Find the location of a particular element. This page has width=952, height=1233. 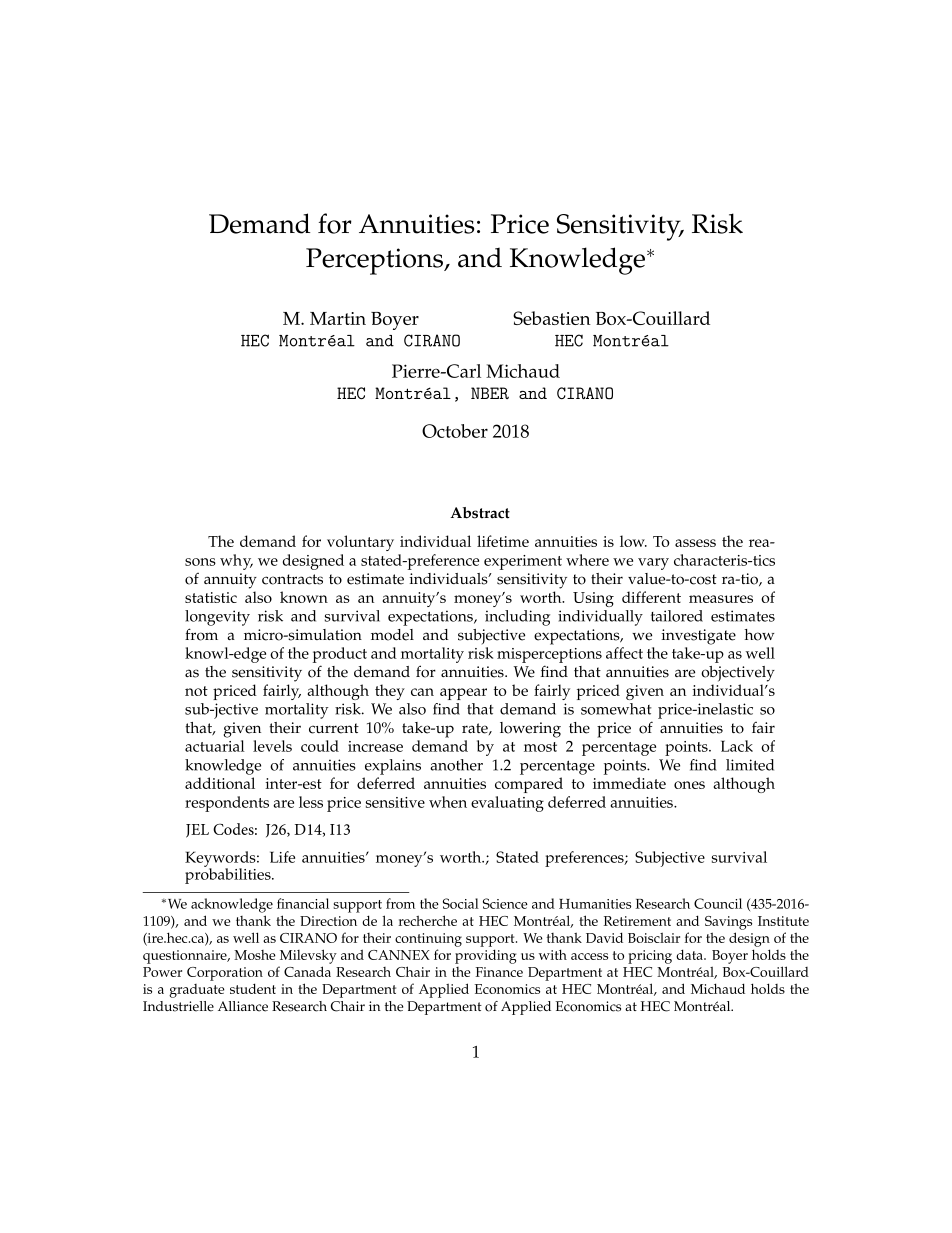

longevity is located at coordinates (217, 618).
